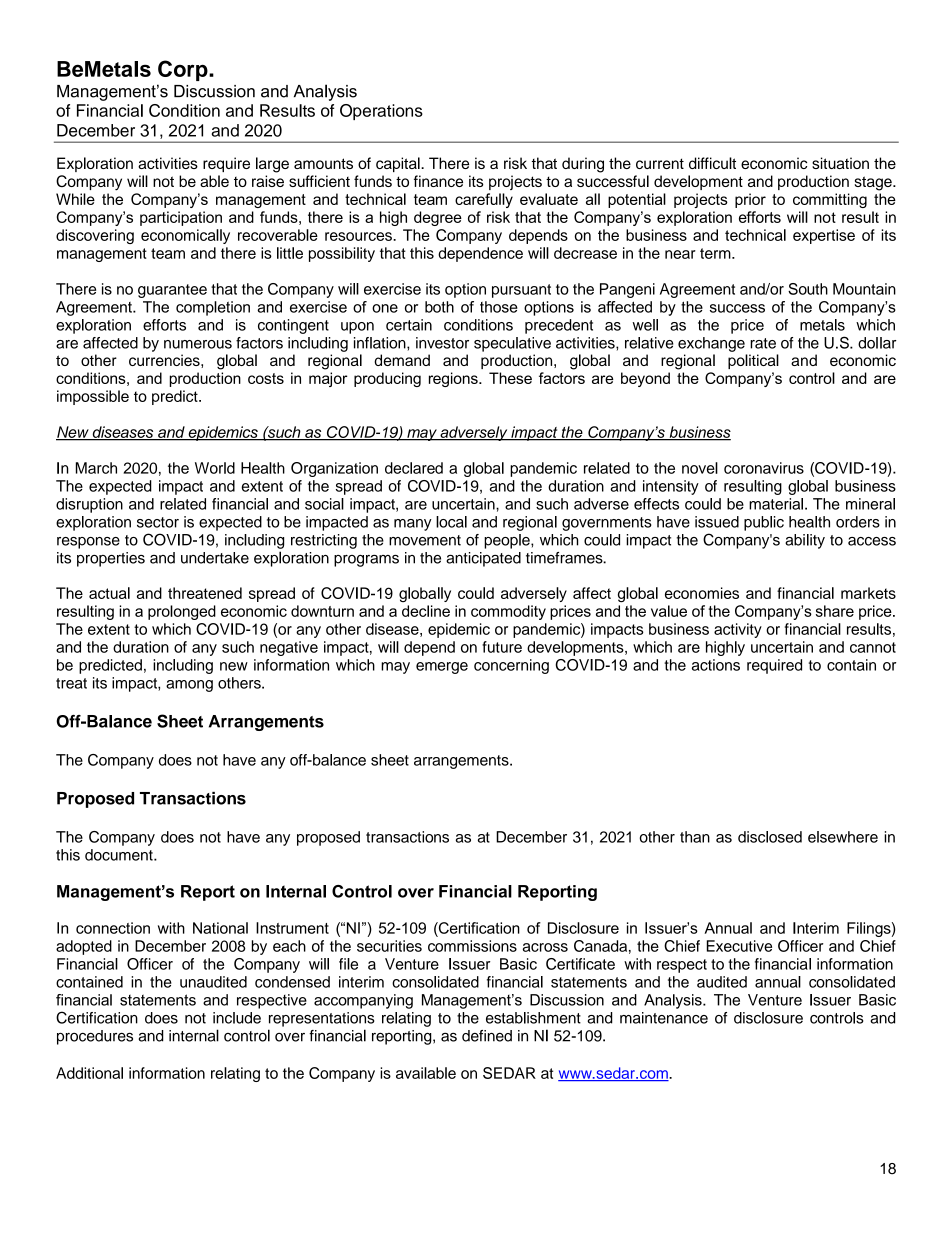 Image resolution: width=952 pixels, height=1233 pixels. I want to click on situation, so click(840, 163).
